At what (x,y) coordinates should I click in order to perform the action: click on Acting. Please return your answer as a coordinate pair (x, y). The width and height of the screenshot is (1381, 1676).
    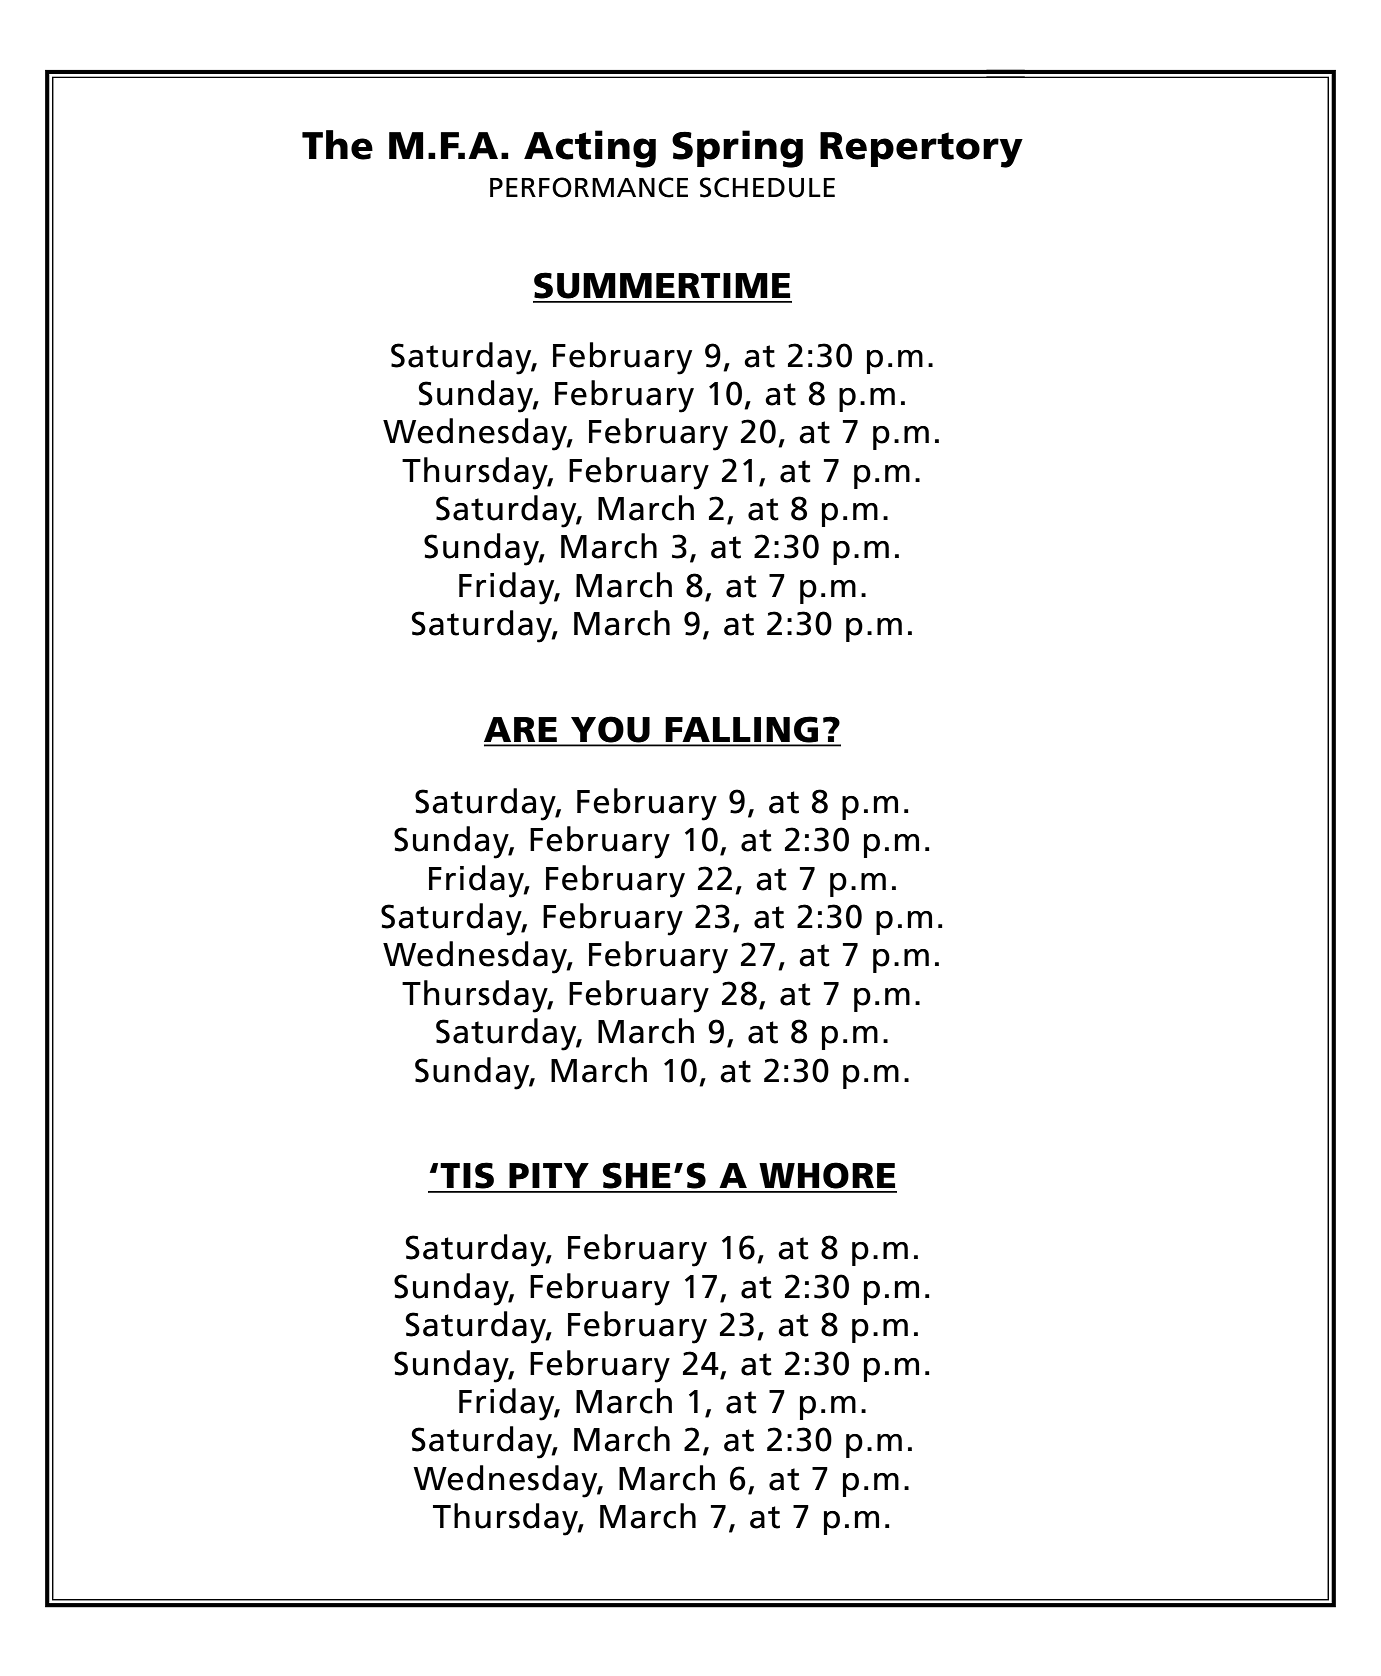
    Looking at the image, I should click on (590, 149).
